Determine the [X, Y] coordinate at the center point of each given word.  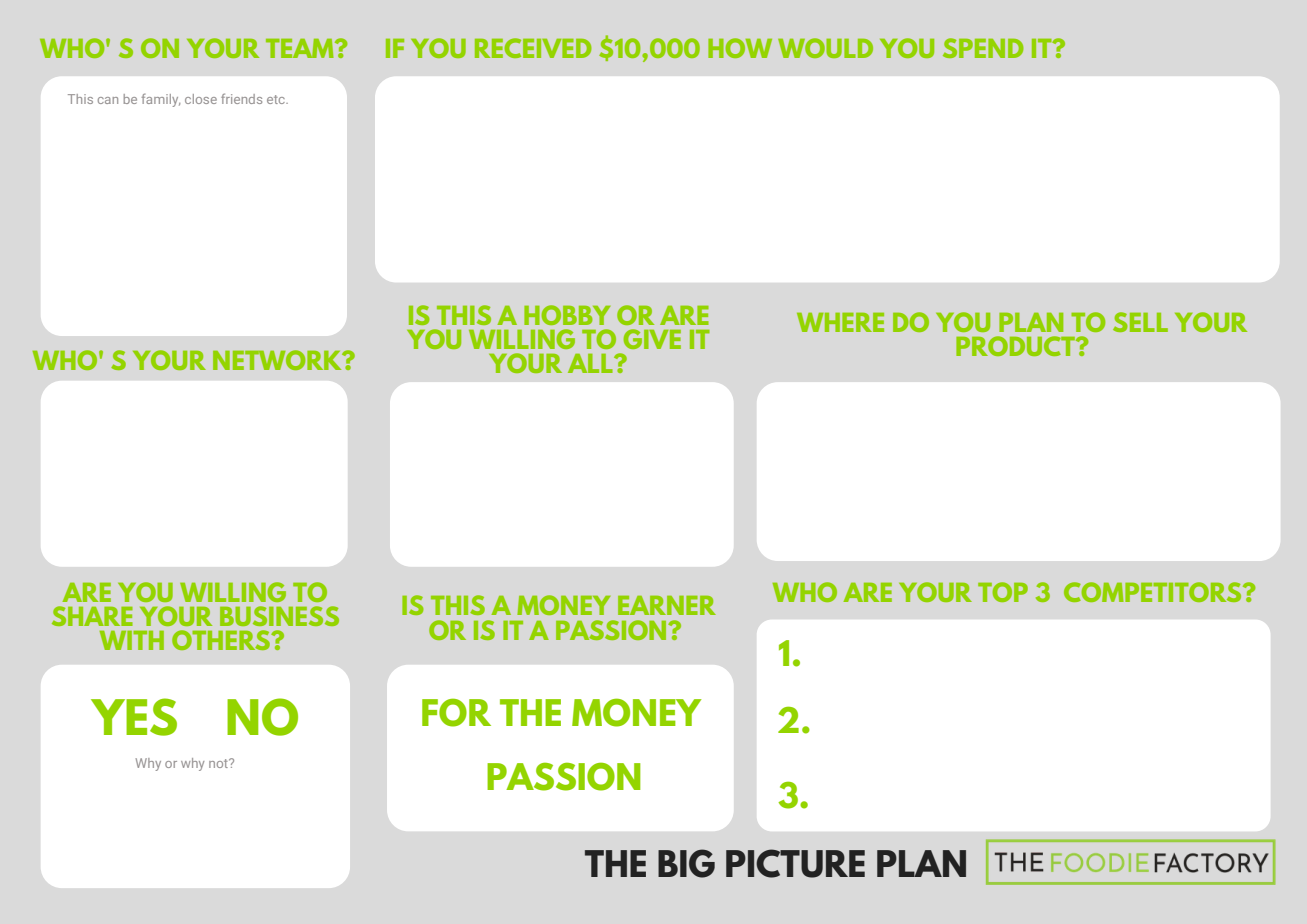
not [219, 763]
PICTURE [795, 863]
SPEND [983, 48]
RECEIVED [533, 48]
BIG [686, 863]
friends [241, 98]
